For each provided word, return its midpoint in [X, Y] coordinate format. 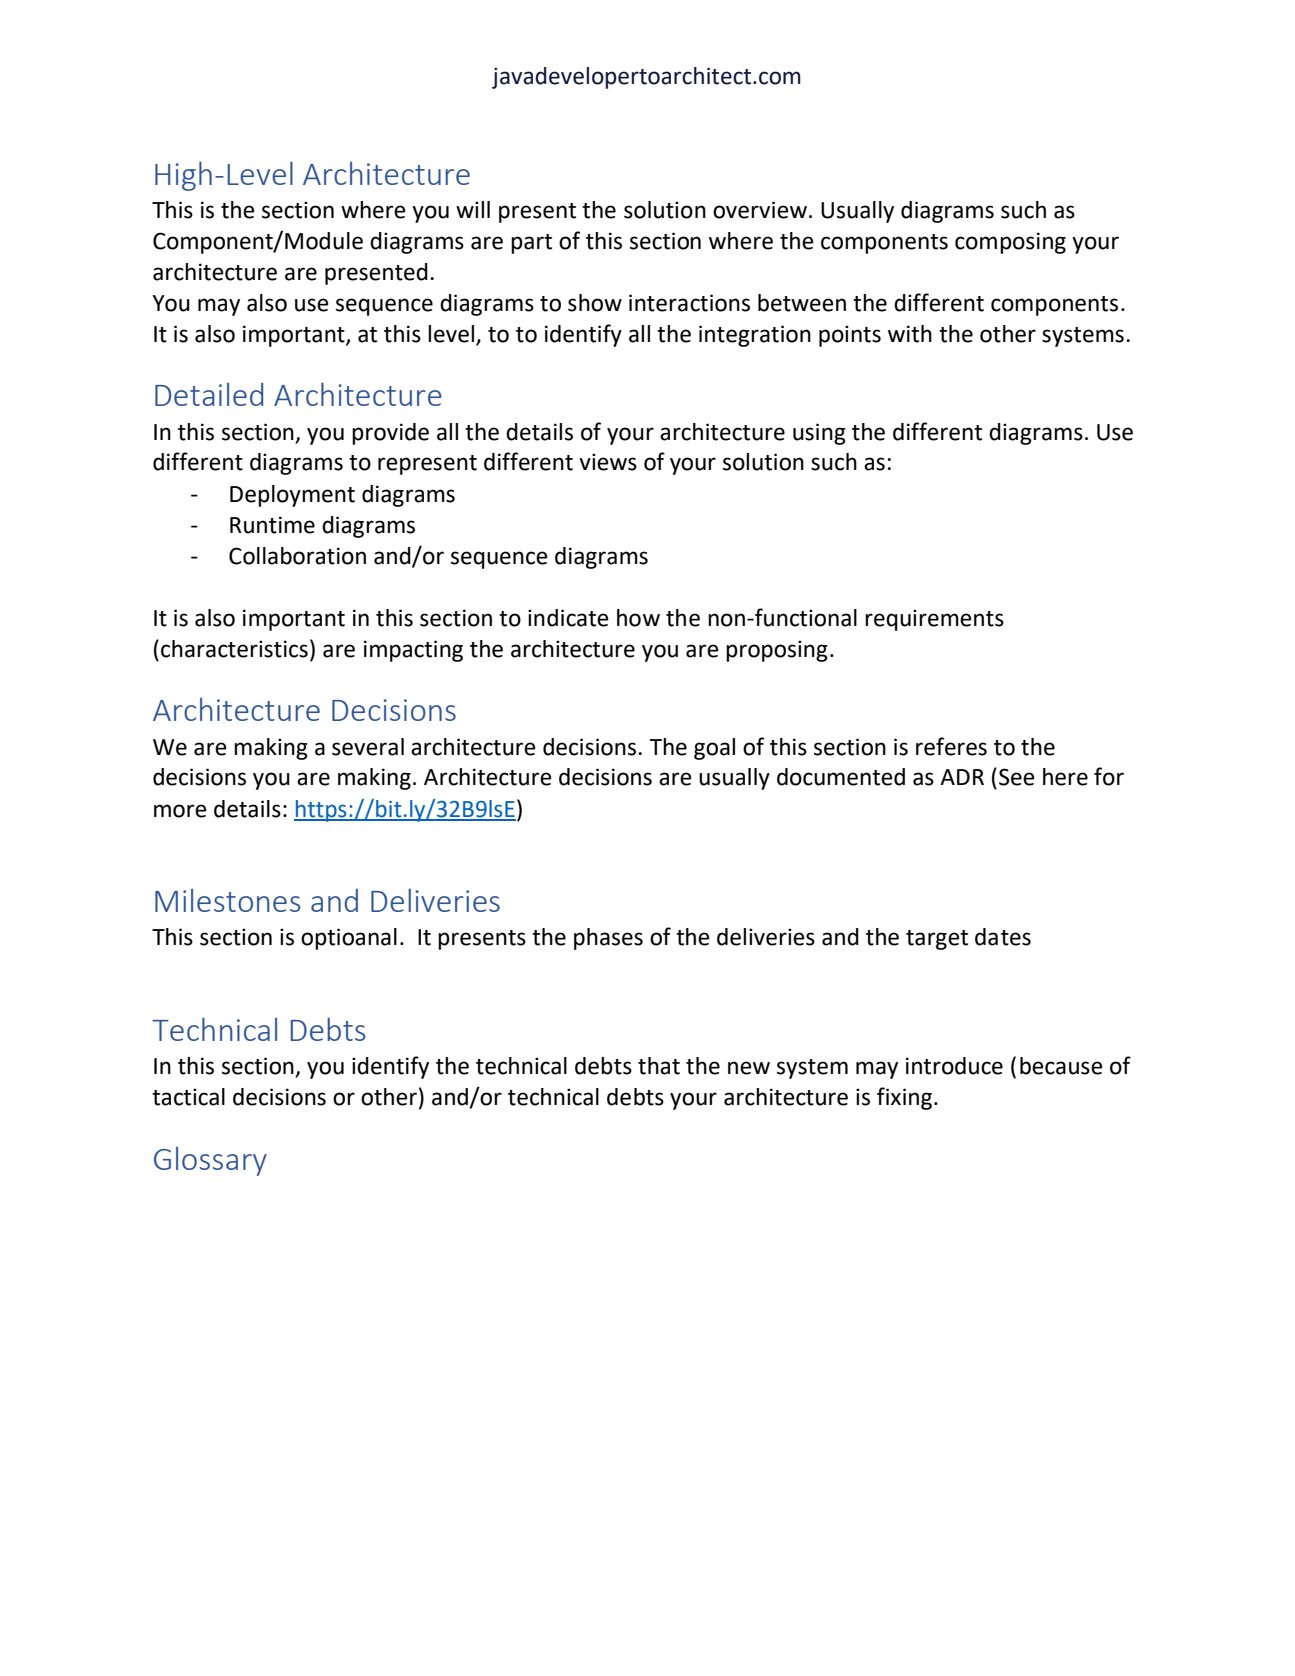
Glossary [210, 1161]
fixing [904, 1098]
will [473, 209]
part [531, 244]
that [659, 1066]
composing [1010, 243]
